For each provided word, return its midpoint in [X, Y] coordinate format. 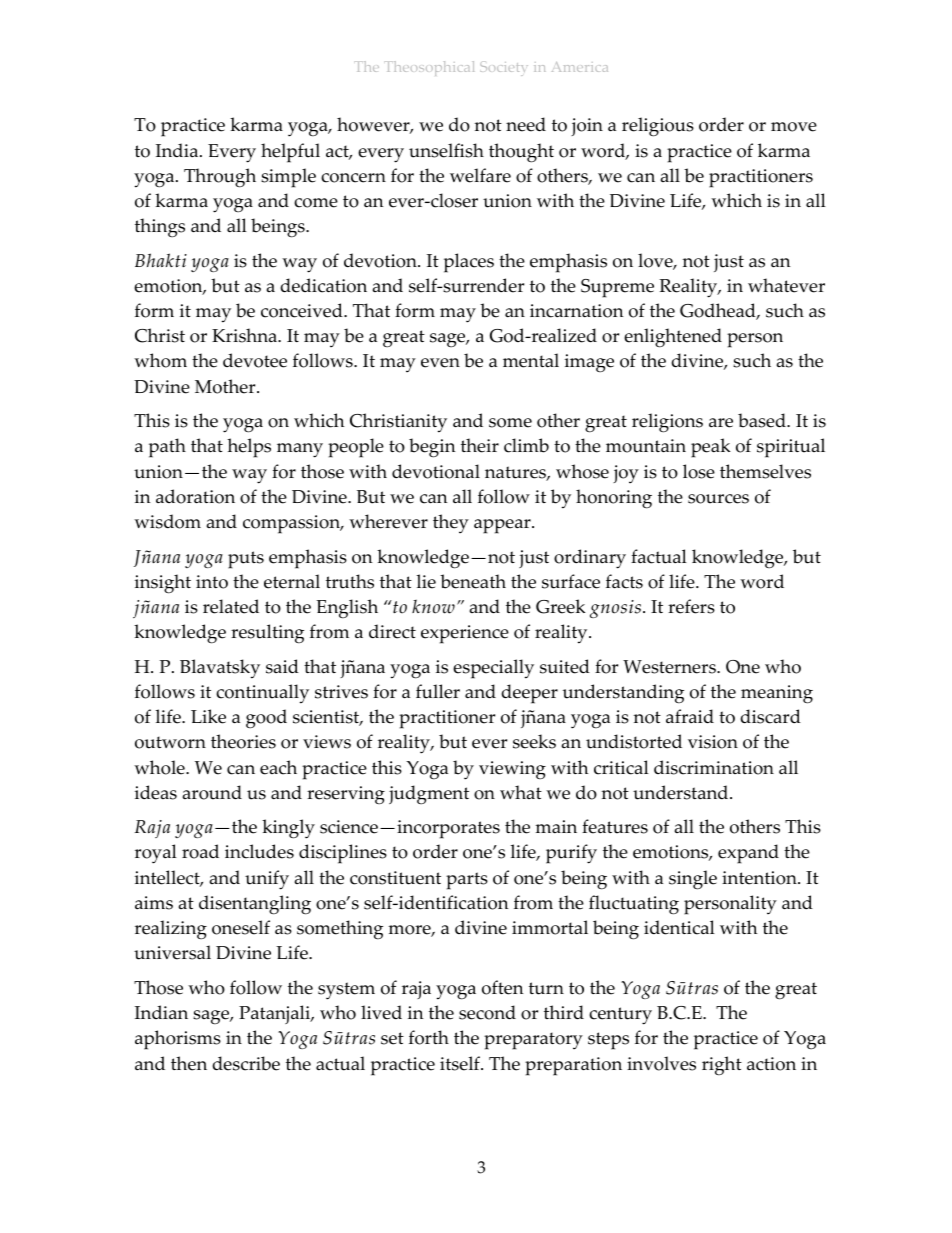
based [763, 420]
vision [713, 742]
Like [208, 716]
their [480, 445]
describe [246, 1063]
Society [504, 69]
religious [658, 127]
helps [249, 448]
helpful [290, 153]
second [487, 1012]
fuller [438, 691]
